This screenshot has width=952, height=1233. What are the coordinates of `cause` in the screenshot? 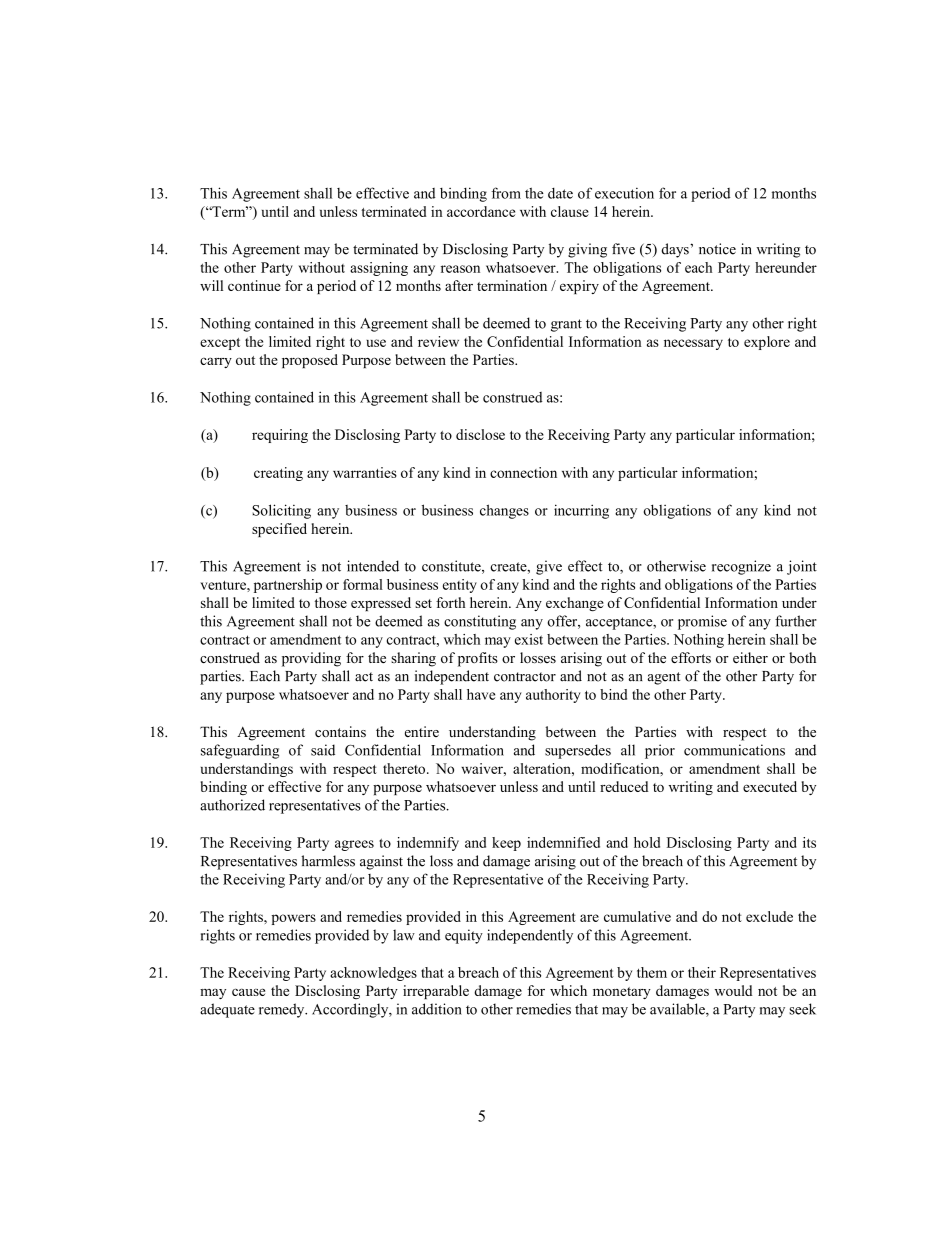 It's located at (248, 992).
